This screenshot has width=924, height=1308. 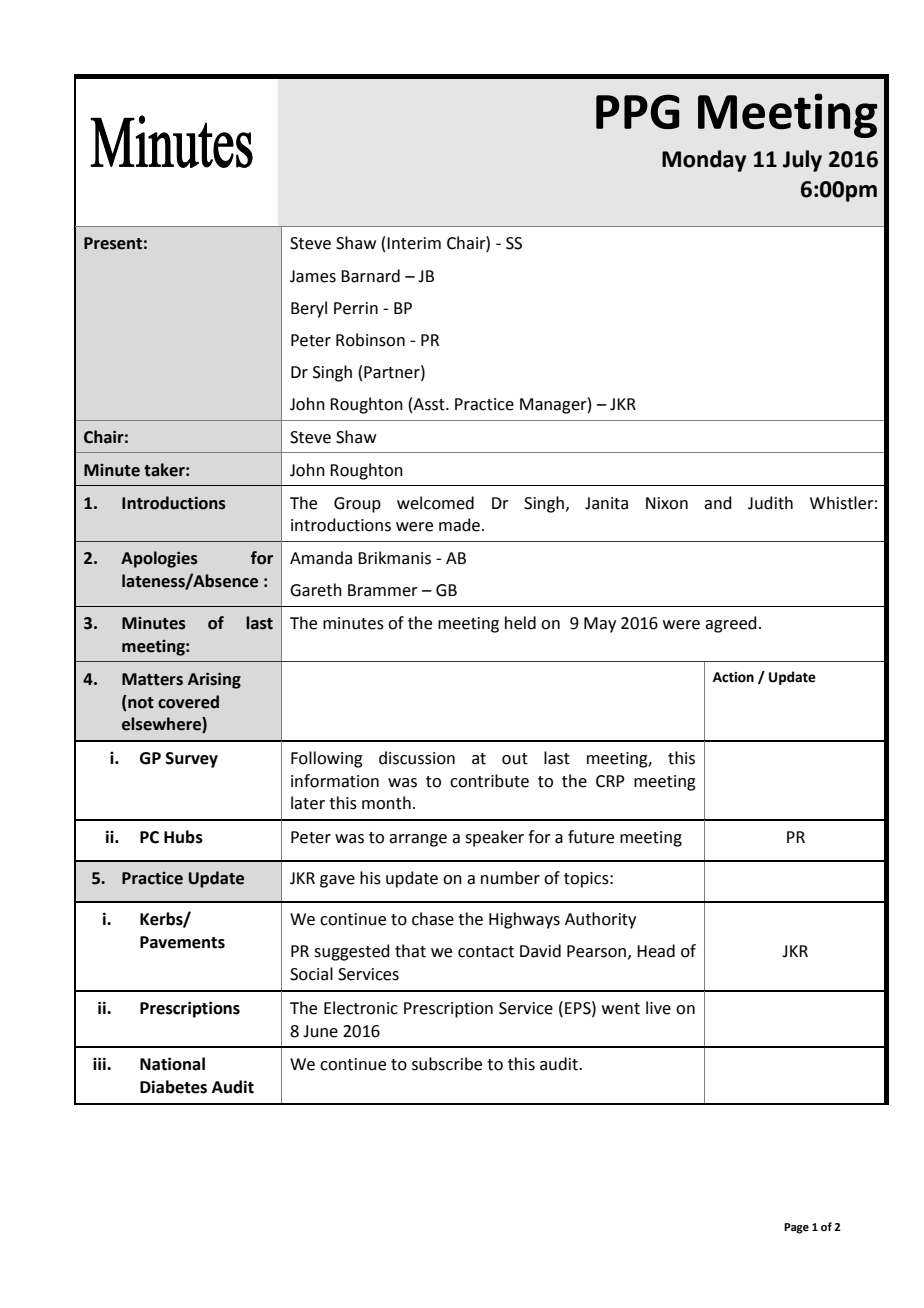 I want to click on arrange, so click(x=418, y=840).
